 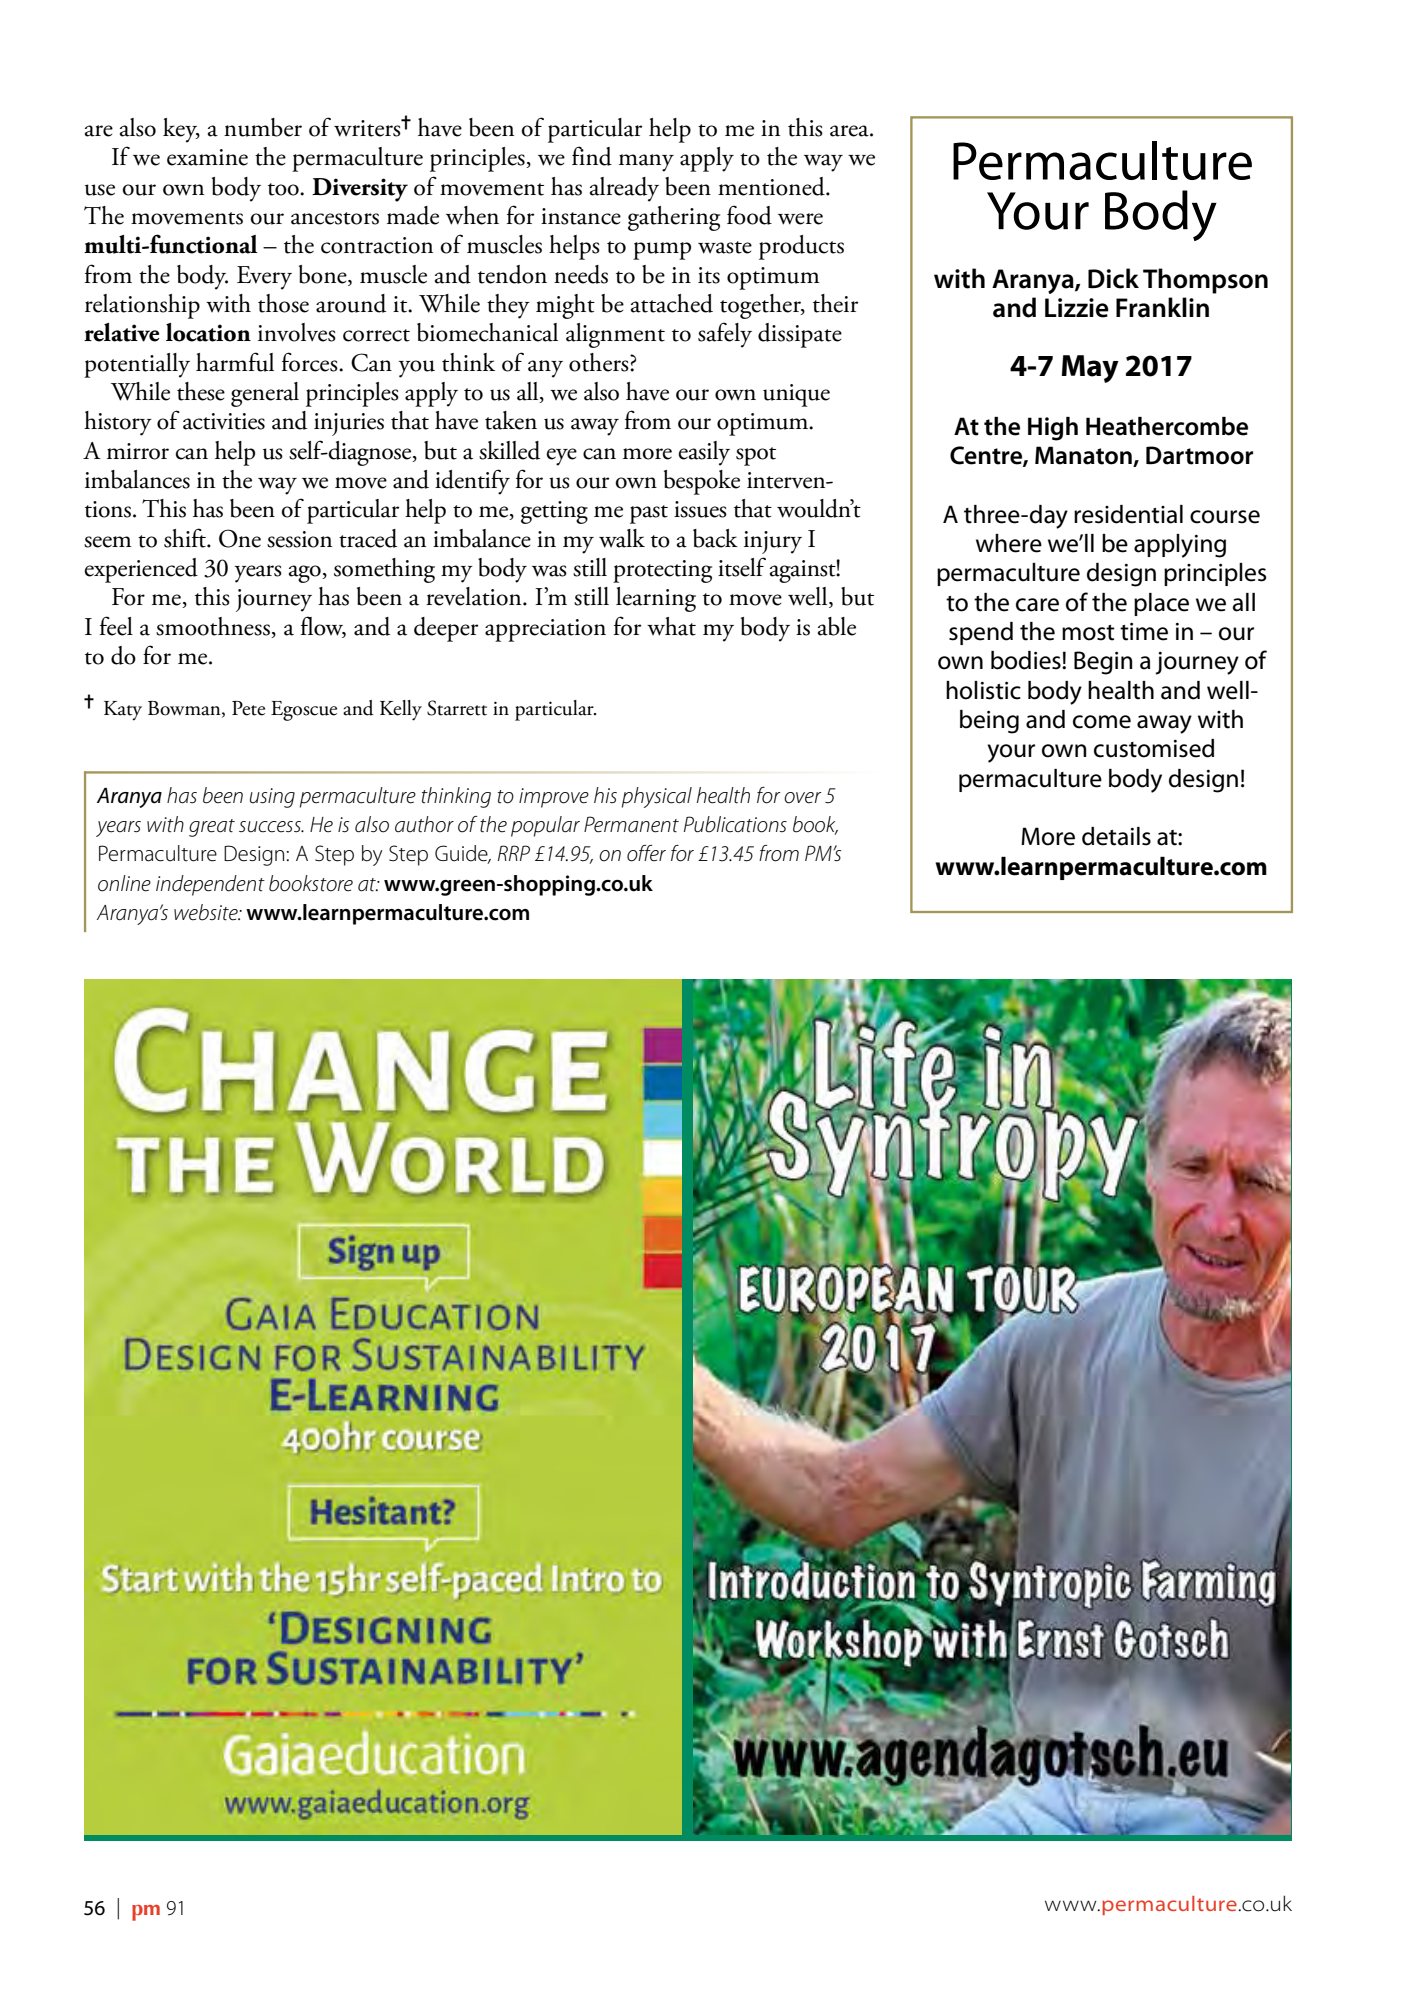 What do you see at coordinates (210, 885) in the image?
I see `independent` at bounding box center [210, 885].
